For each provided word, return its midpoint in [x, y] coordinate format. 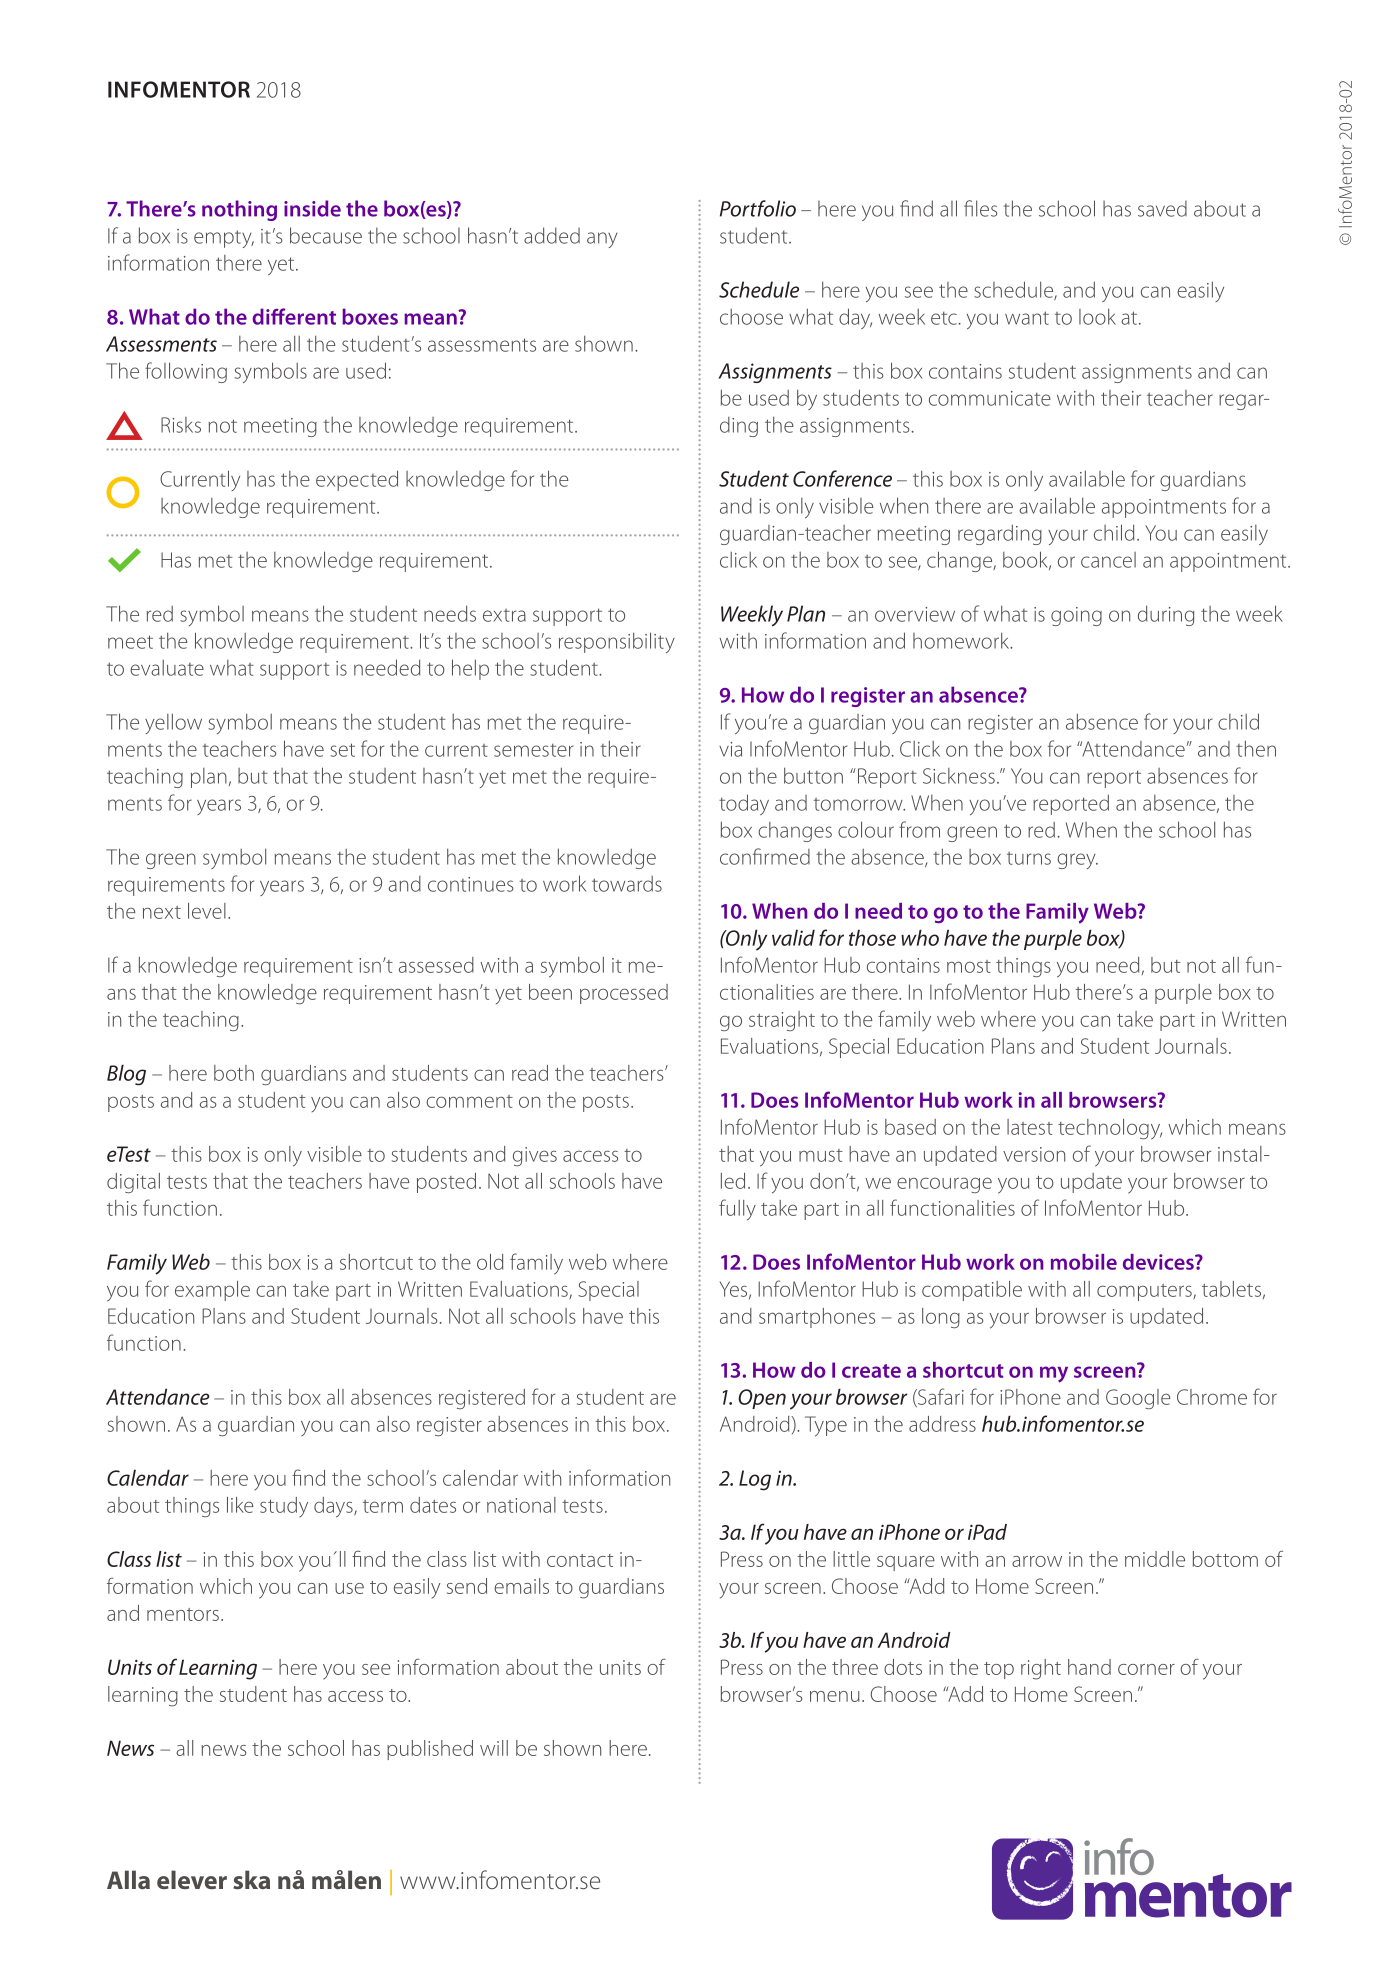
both [234, 1073]
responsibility [617, 642]
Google [1138, 1399]
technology [1110, 1129]
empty [224, 239]
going [1076, 616]
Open [762, 1399]
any [602, 240]
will [494, 1748]
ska [251, 1879]
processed [624, 994]
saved [1162, 208]
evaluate [167, 668]
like [240, 1505]
